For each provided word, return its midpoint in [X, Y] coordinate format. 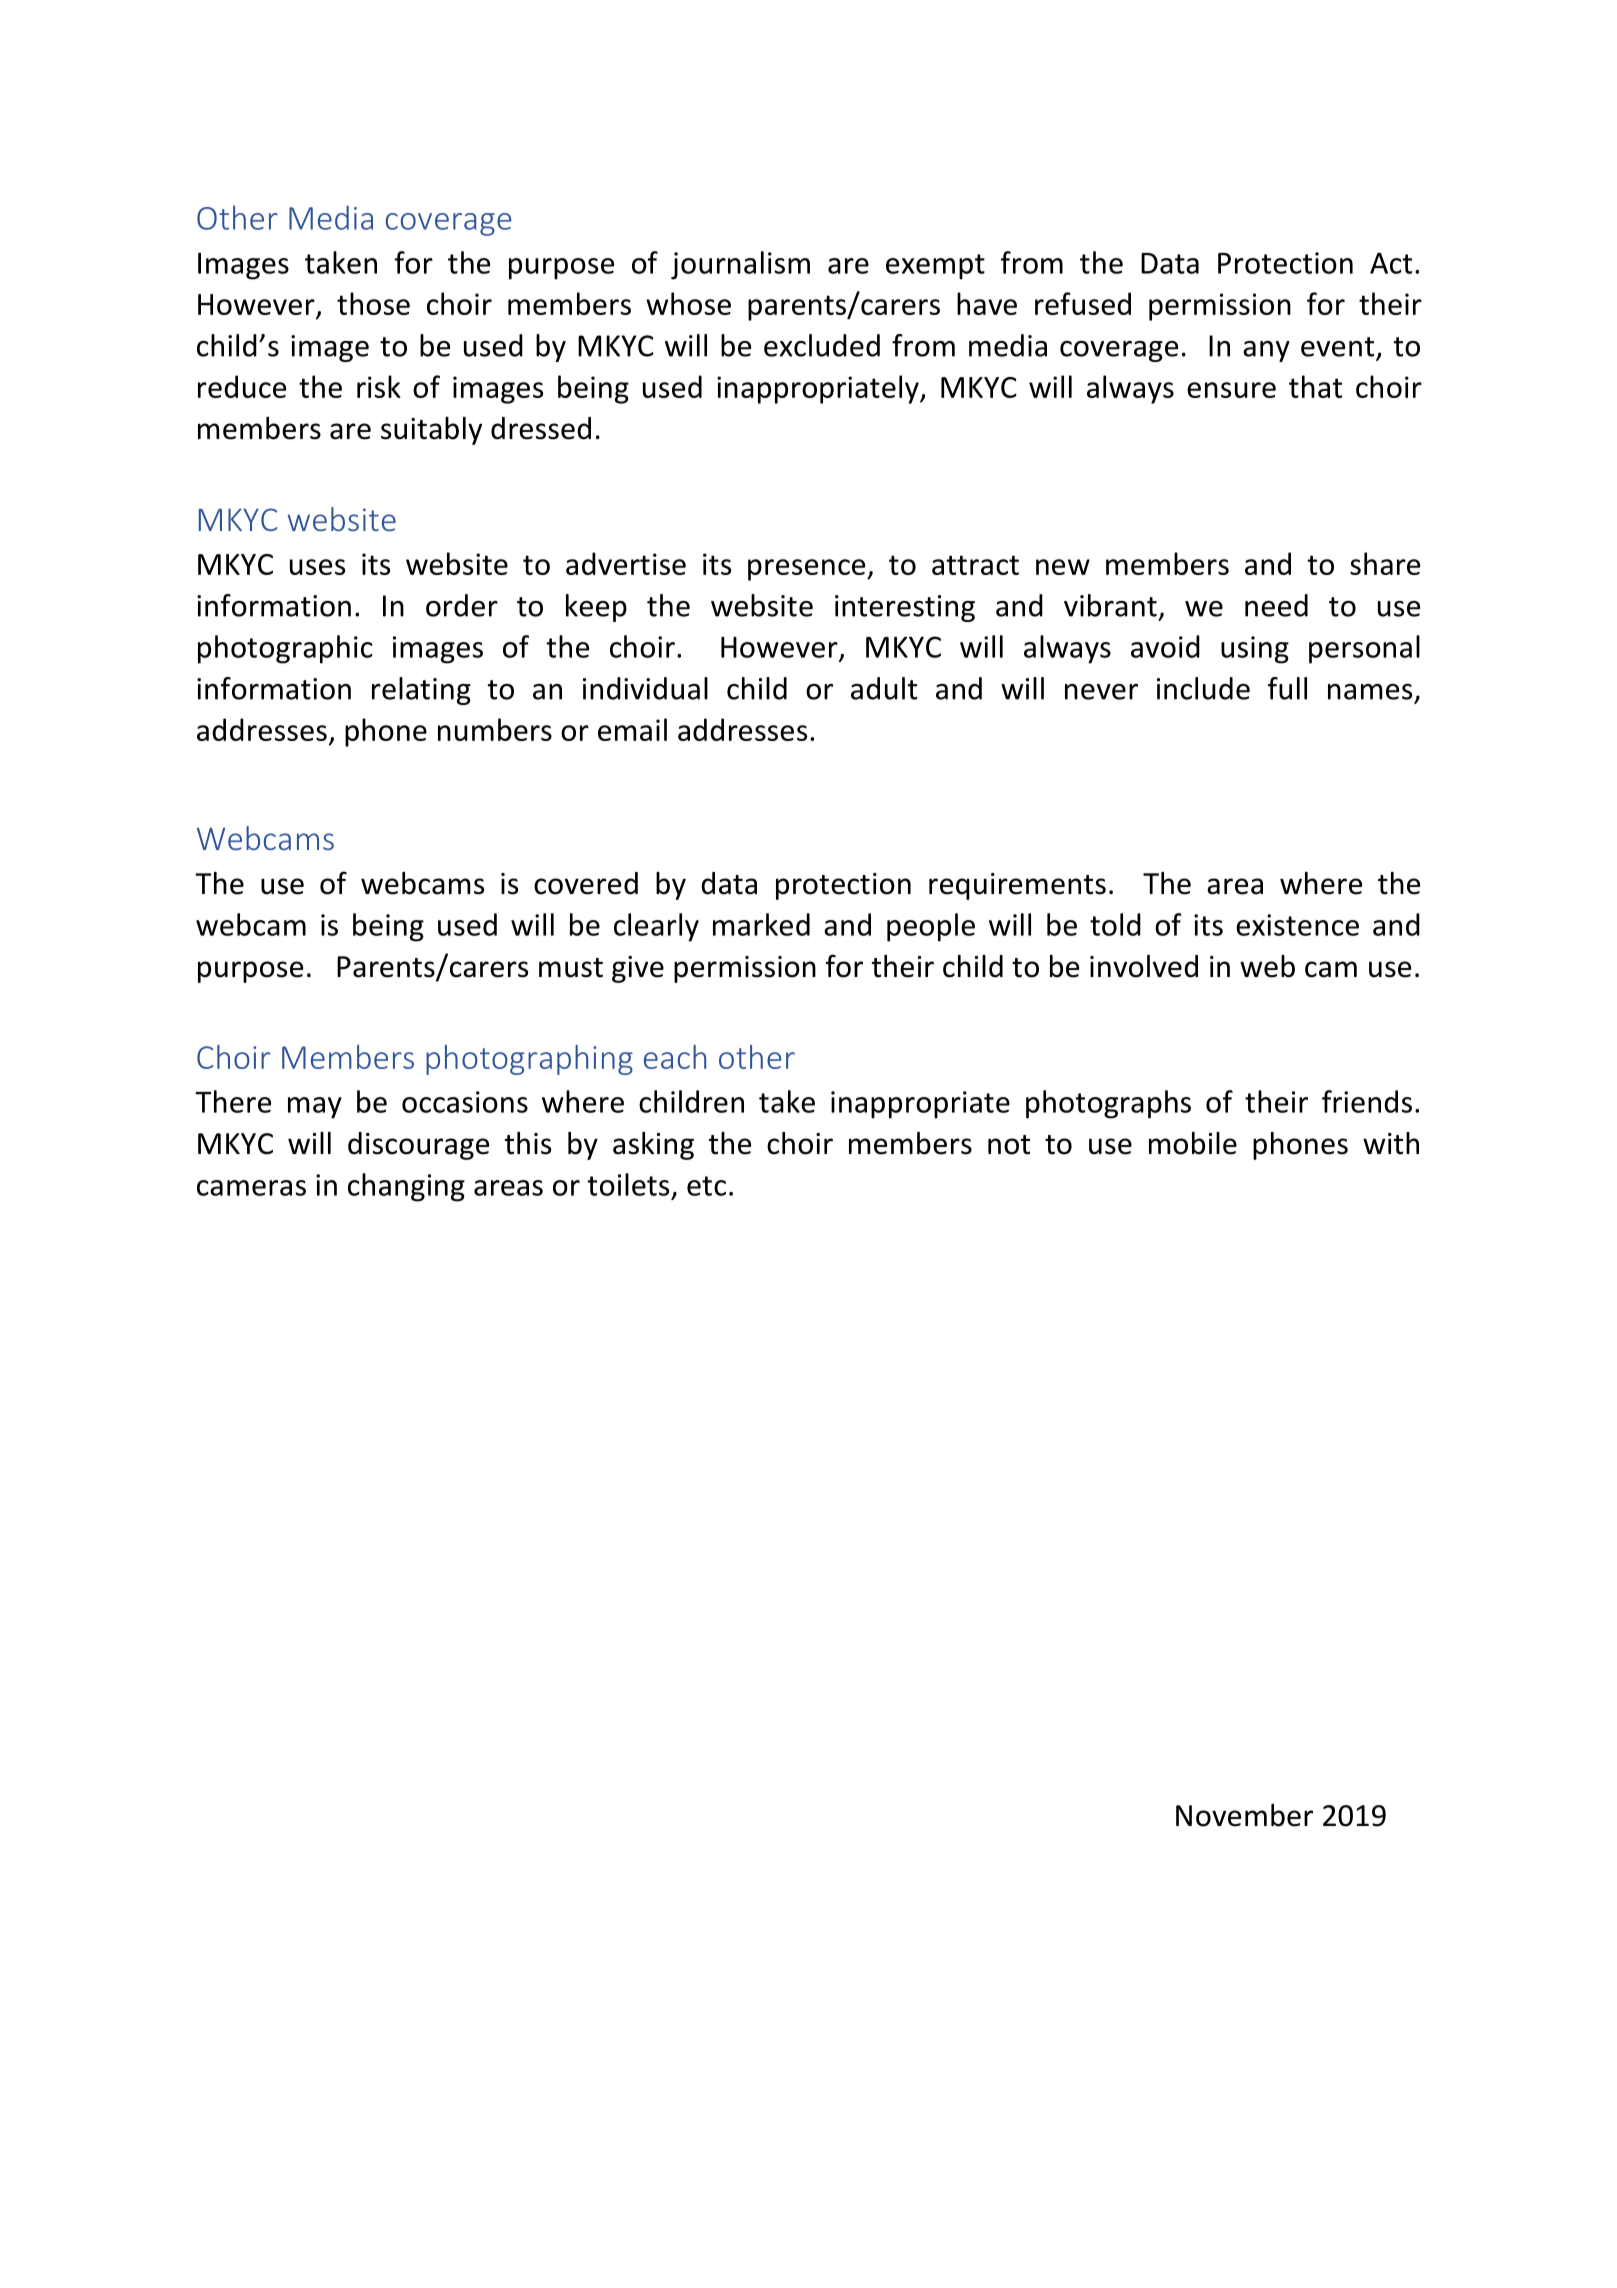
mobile [1193, 1143]
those [373, 303]
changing [406, 1187]
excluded [822, 345]
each [675, 1057]
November [1244, 1815]
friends [1367, 1101]
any [1266, 351]
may [315, 1108]
